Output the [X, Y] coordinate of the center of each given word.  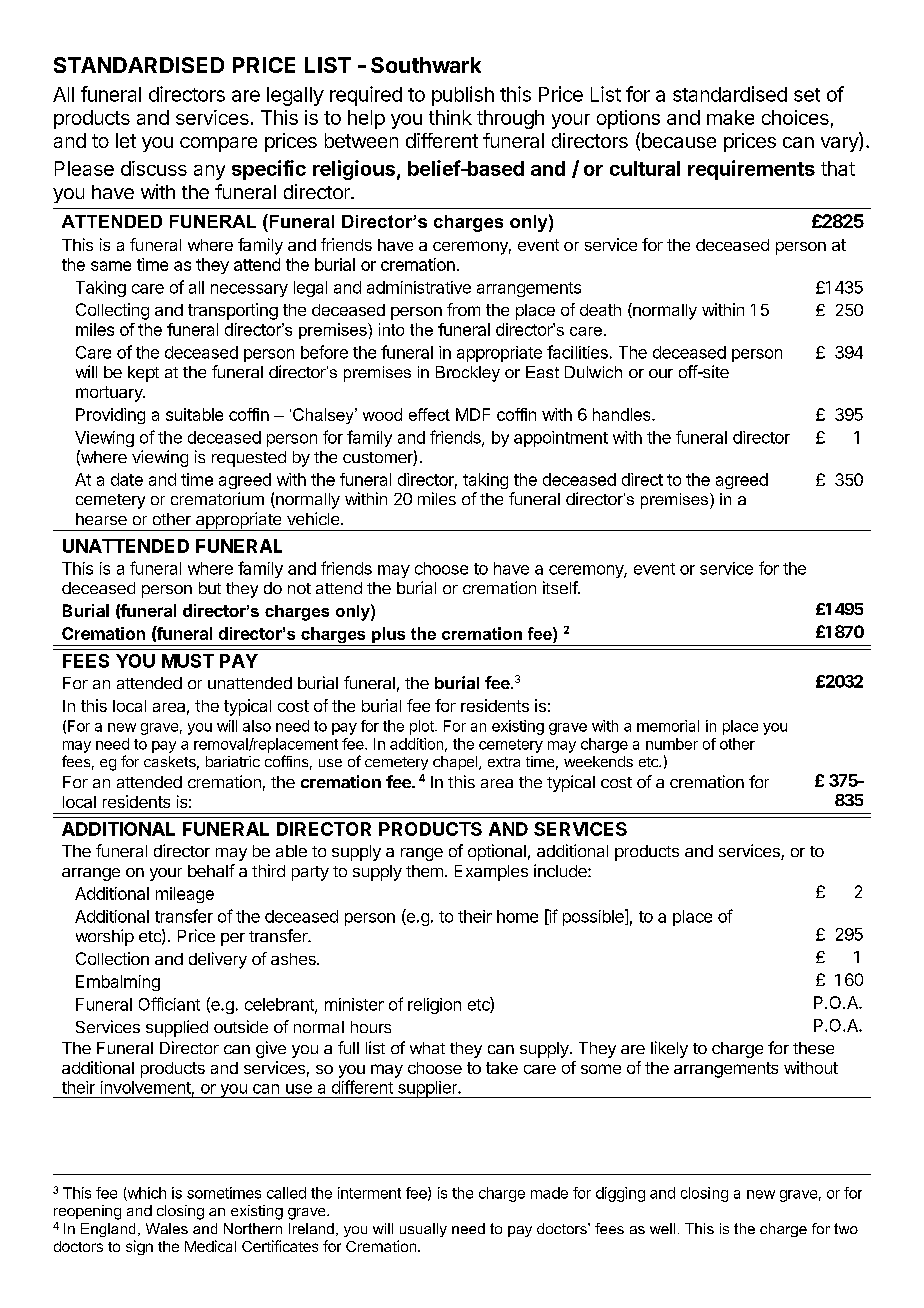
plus [389, 636]
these [813, 1048]
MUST [188, 661]
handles [623, 414]
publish [463, 96]
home [517, 916]
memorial [668, 726]
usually [423, 1230]
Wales [167, 1228]
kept [143, 374]
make [730, 117]
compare [218, 144]
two [846, 1228]
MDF [473, 414]
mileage [185, 895]
